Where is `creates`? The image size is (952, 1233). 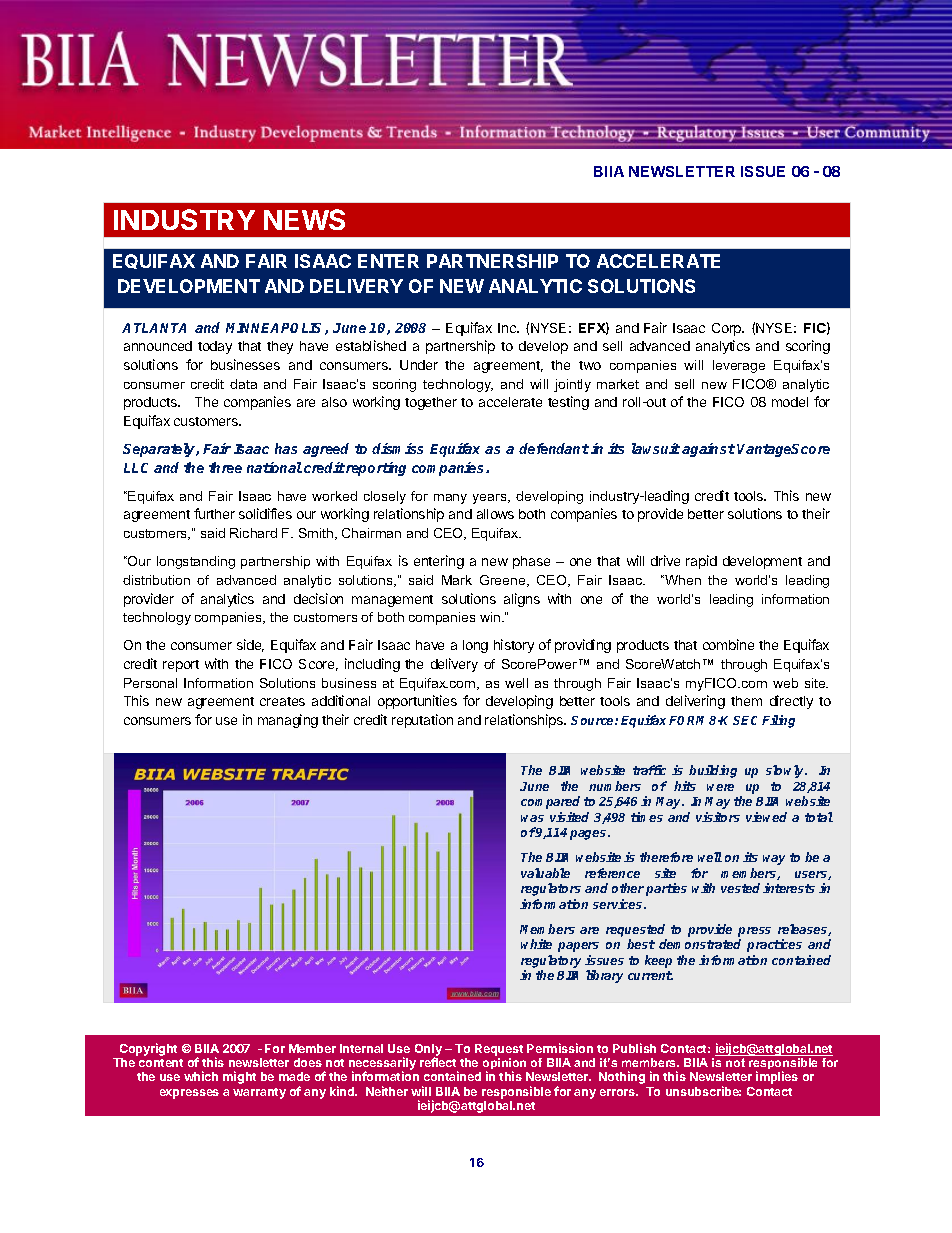
creates is located at coordinates (282, 701).
